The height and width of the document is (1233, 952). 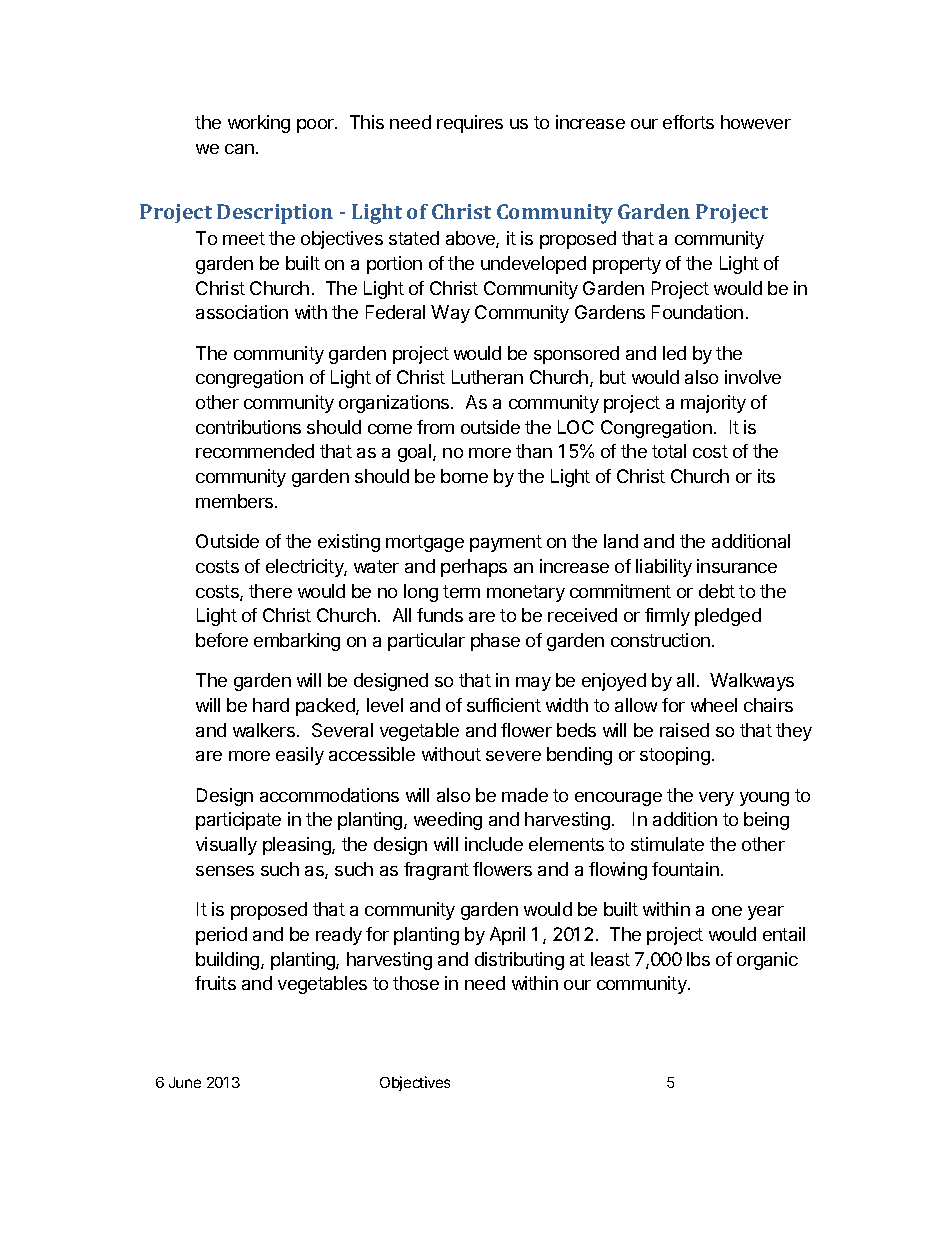 What do you see at coordinates (470, 124) in the document?
I see `requires` at bounding box center [470, 124].
